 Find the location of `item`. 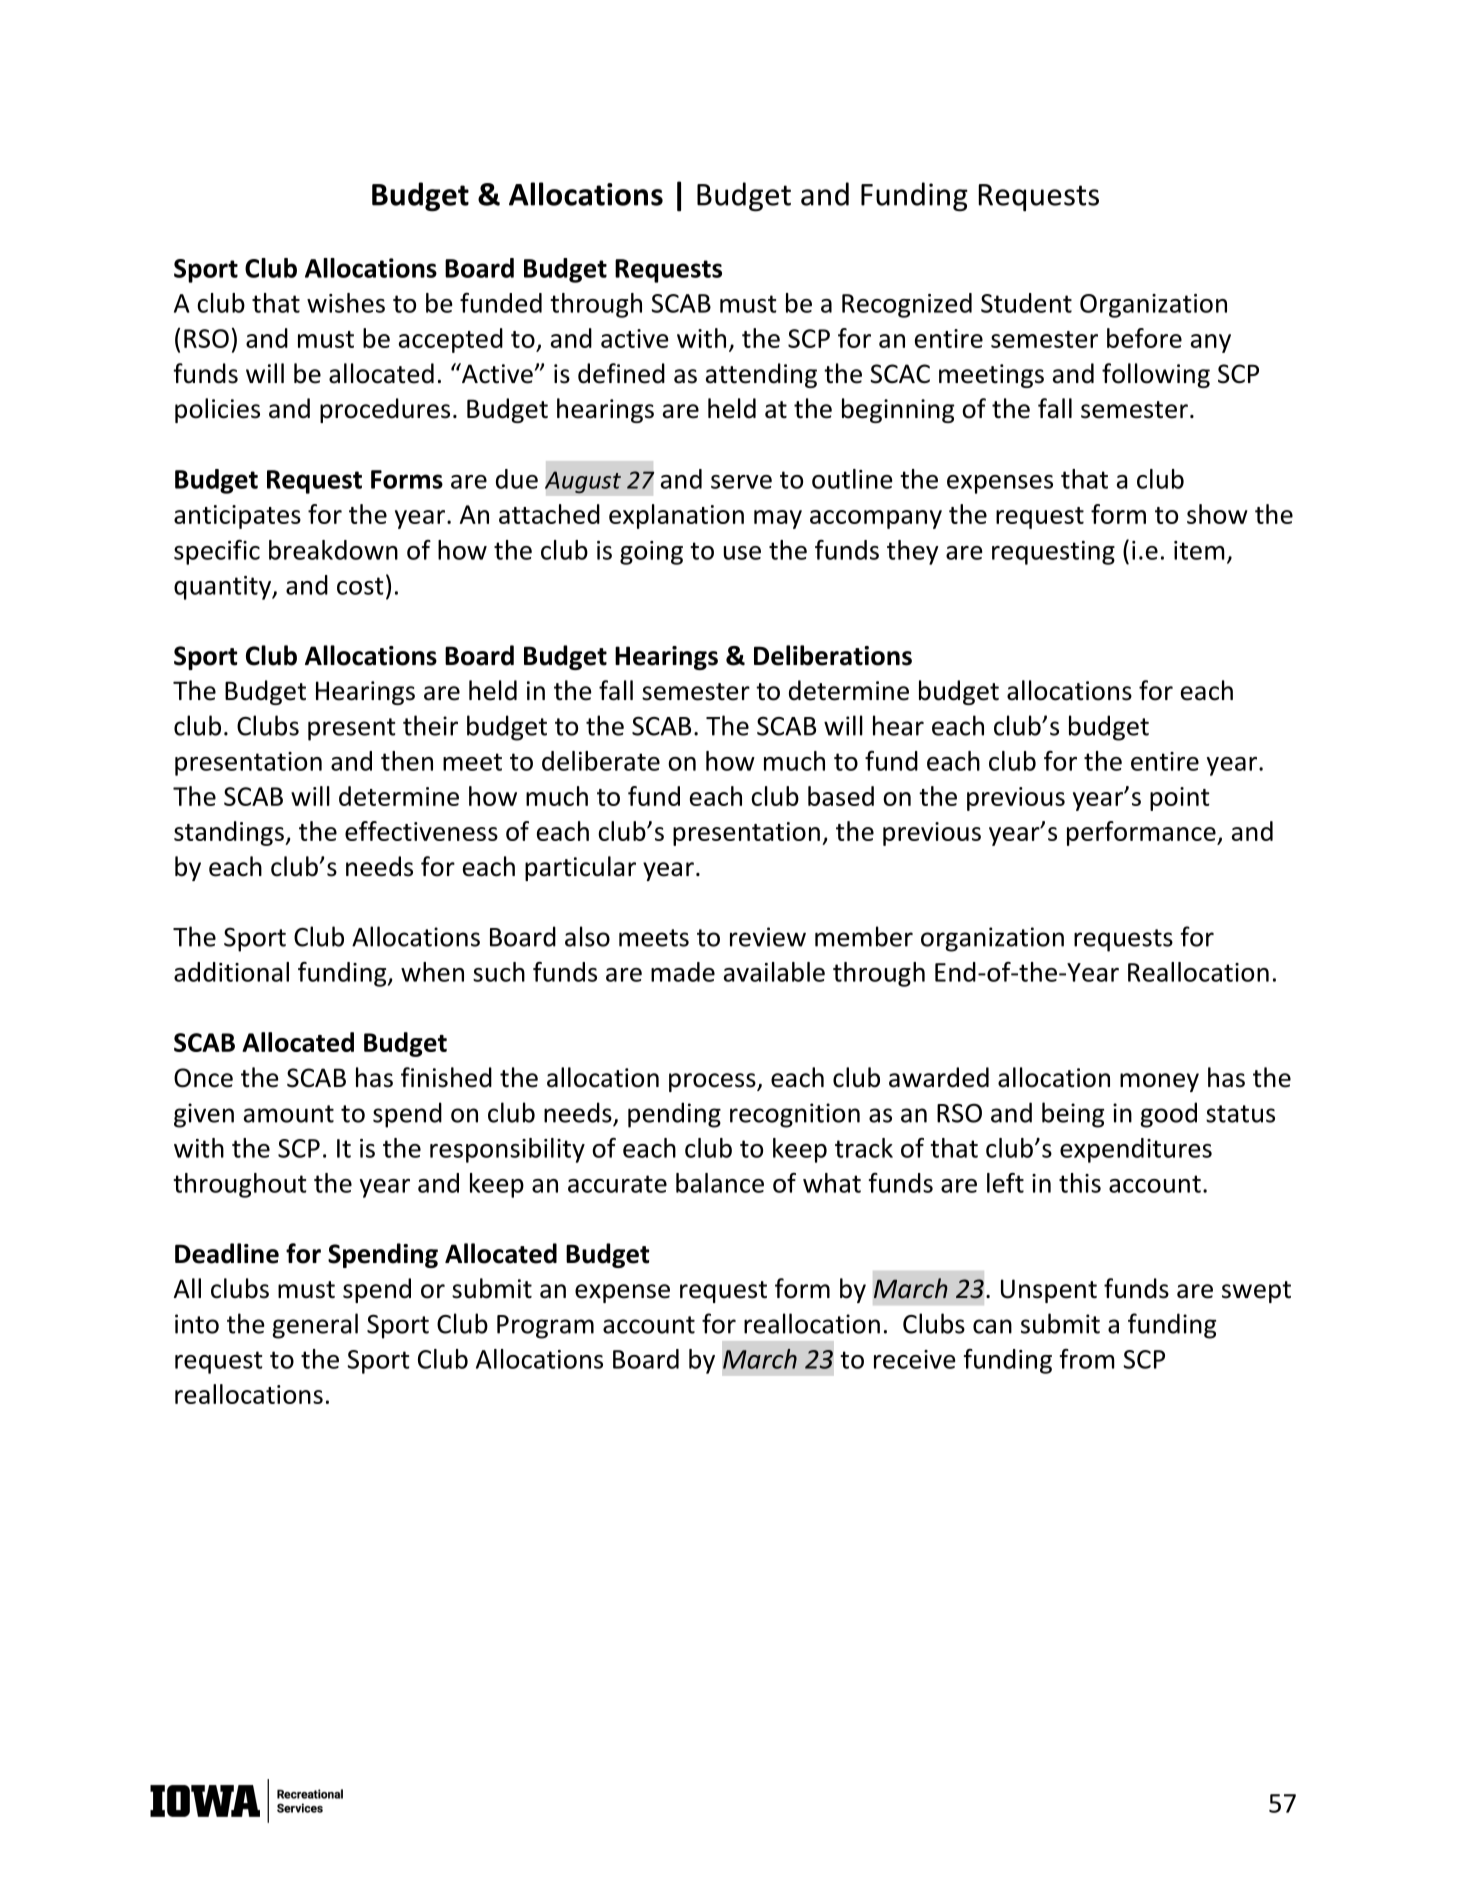

item is located at coordinates (1199, 550).
